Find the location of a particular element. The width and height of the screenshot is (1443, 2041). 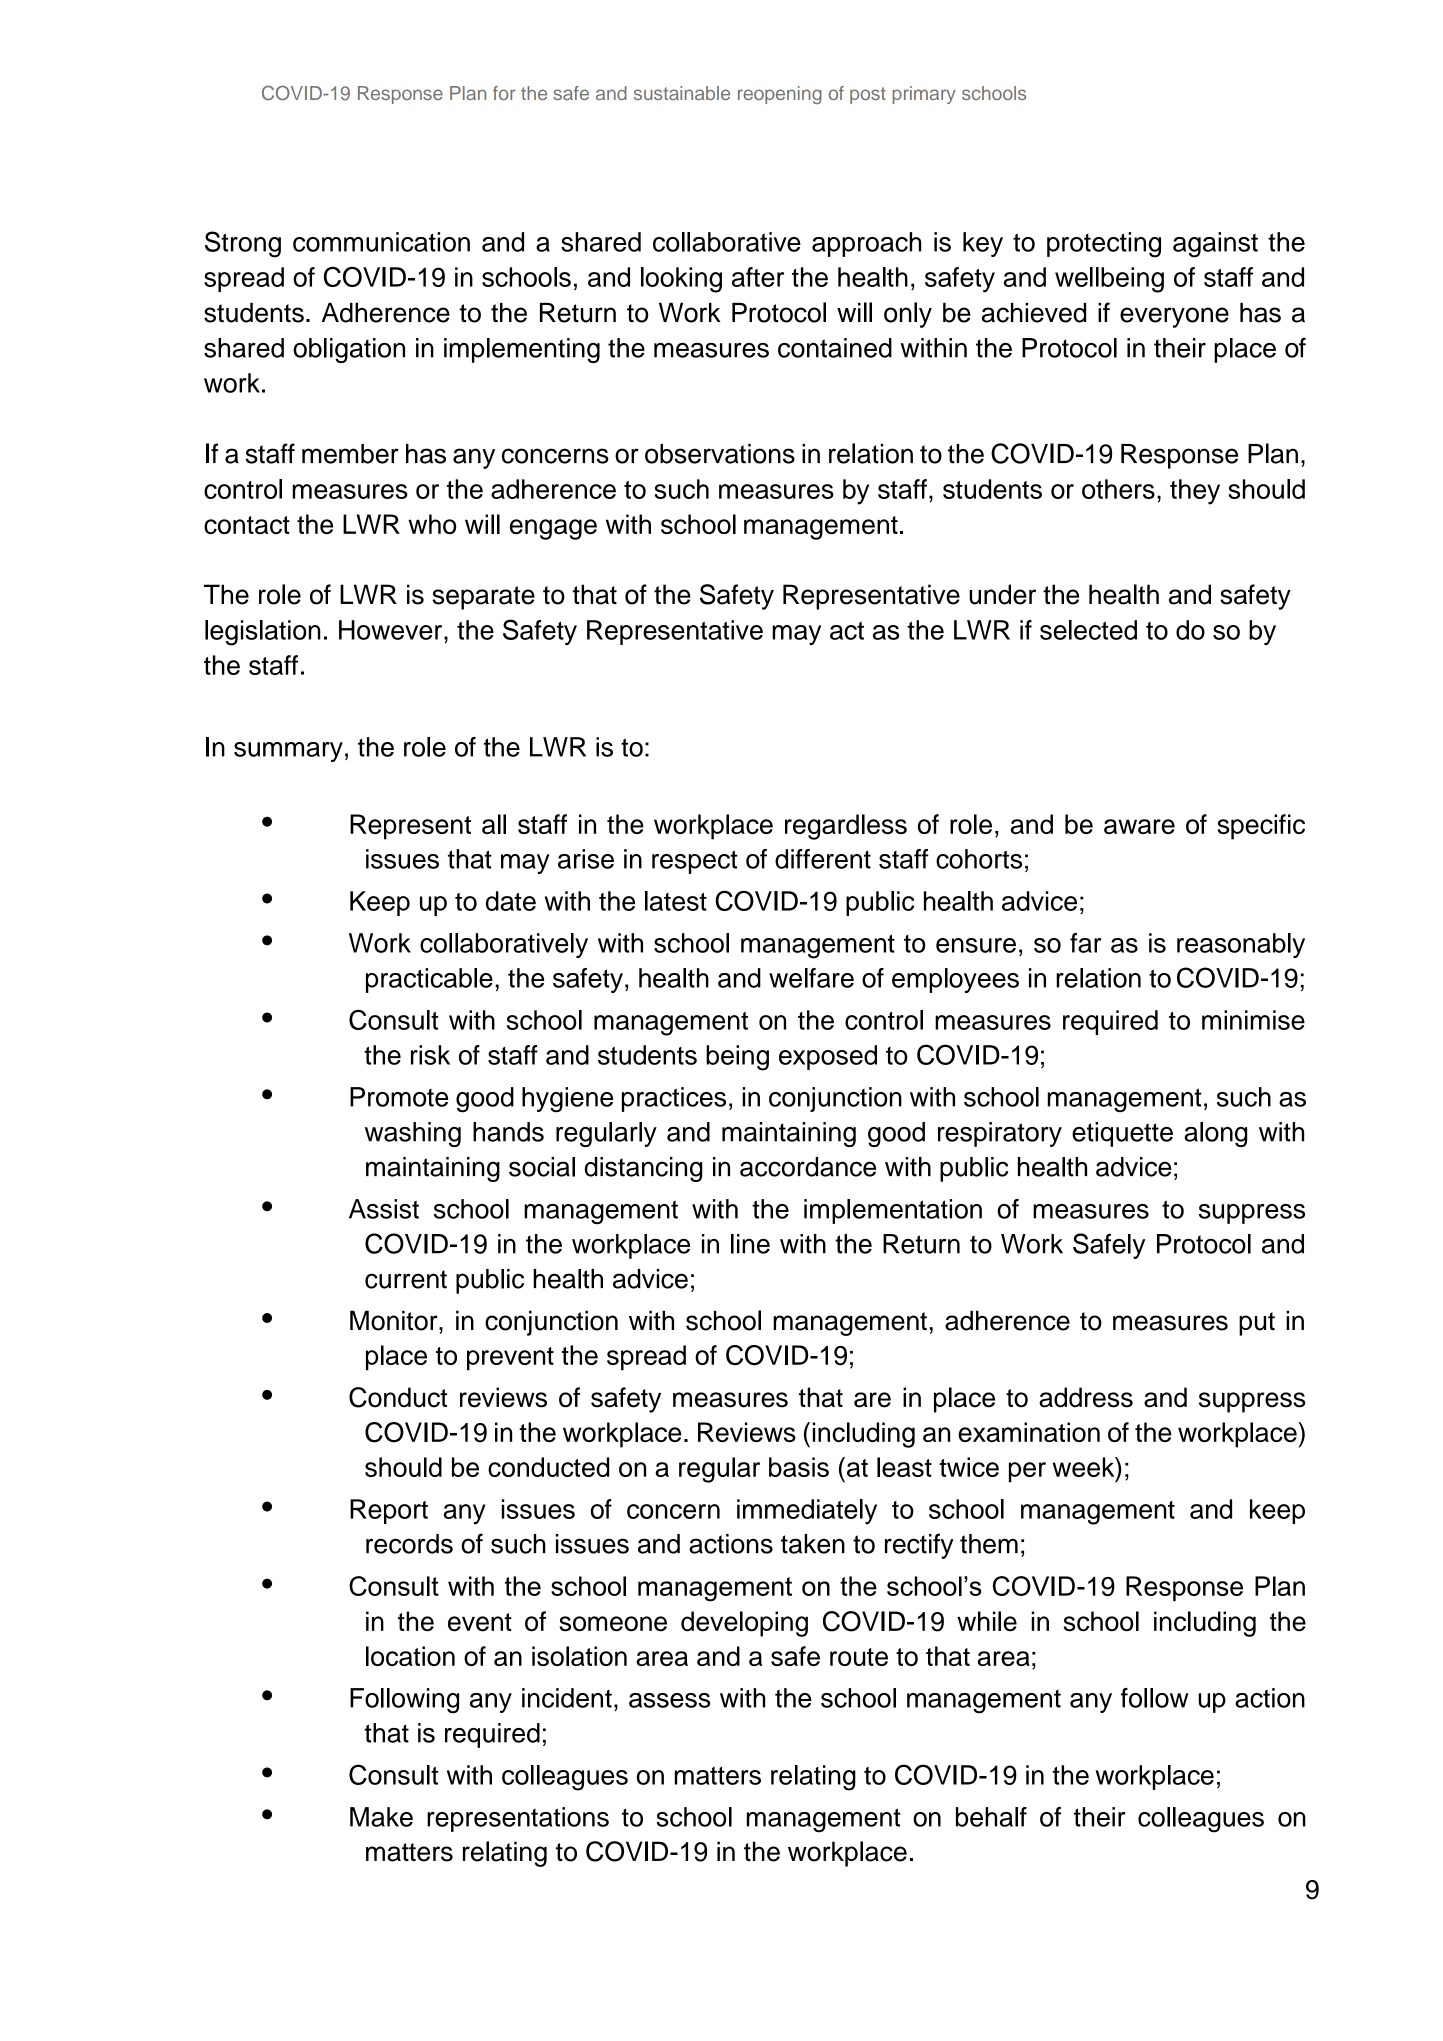

line is located at coordinates (750, 1244).
